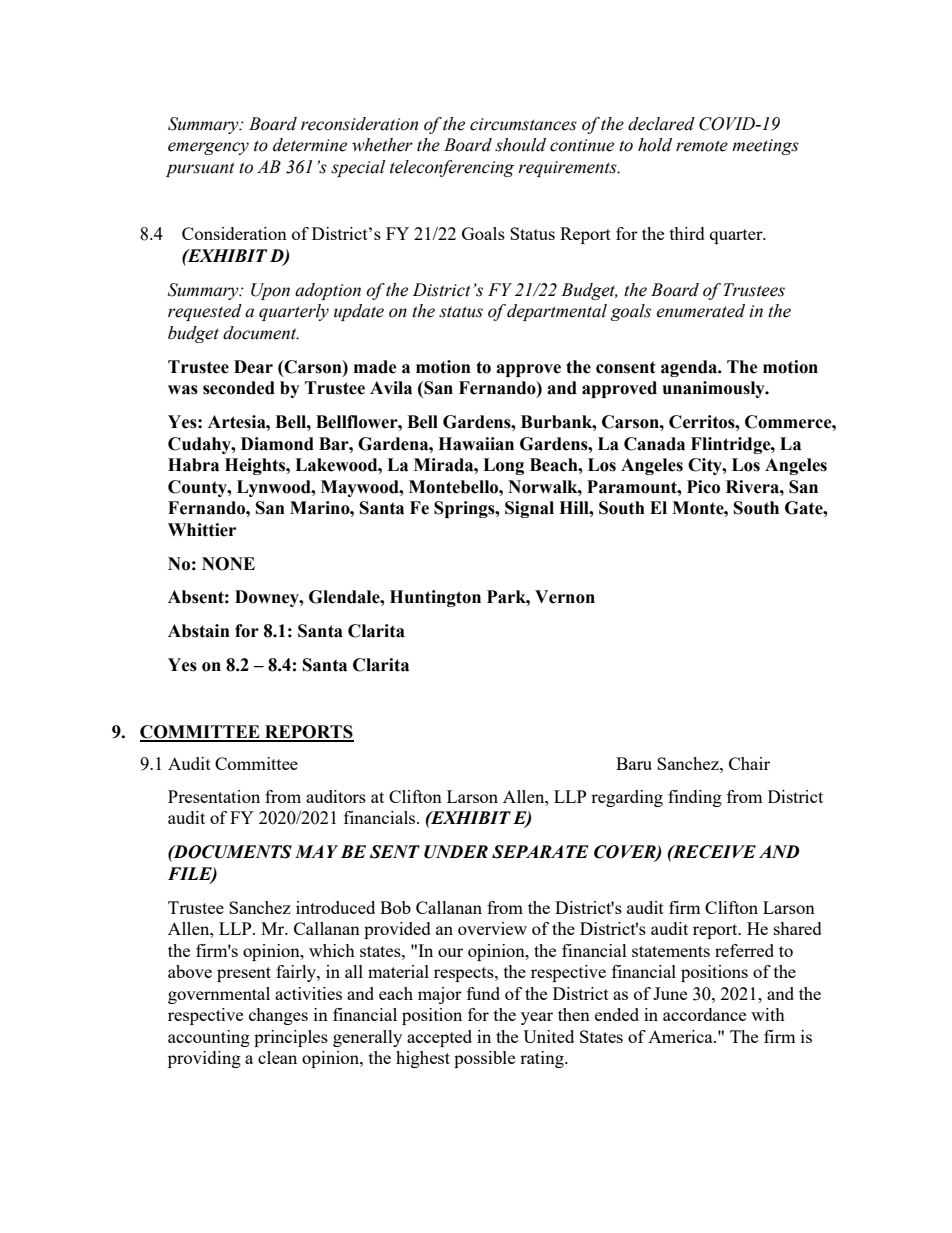 This image has width=952, height=1233. I want to click on accordance, so click(704, 1014).
